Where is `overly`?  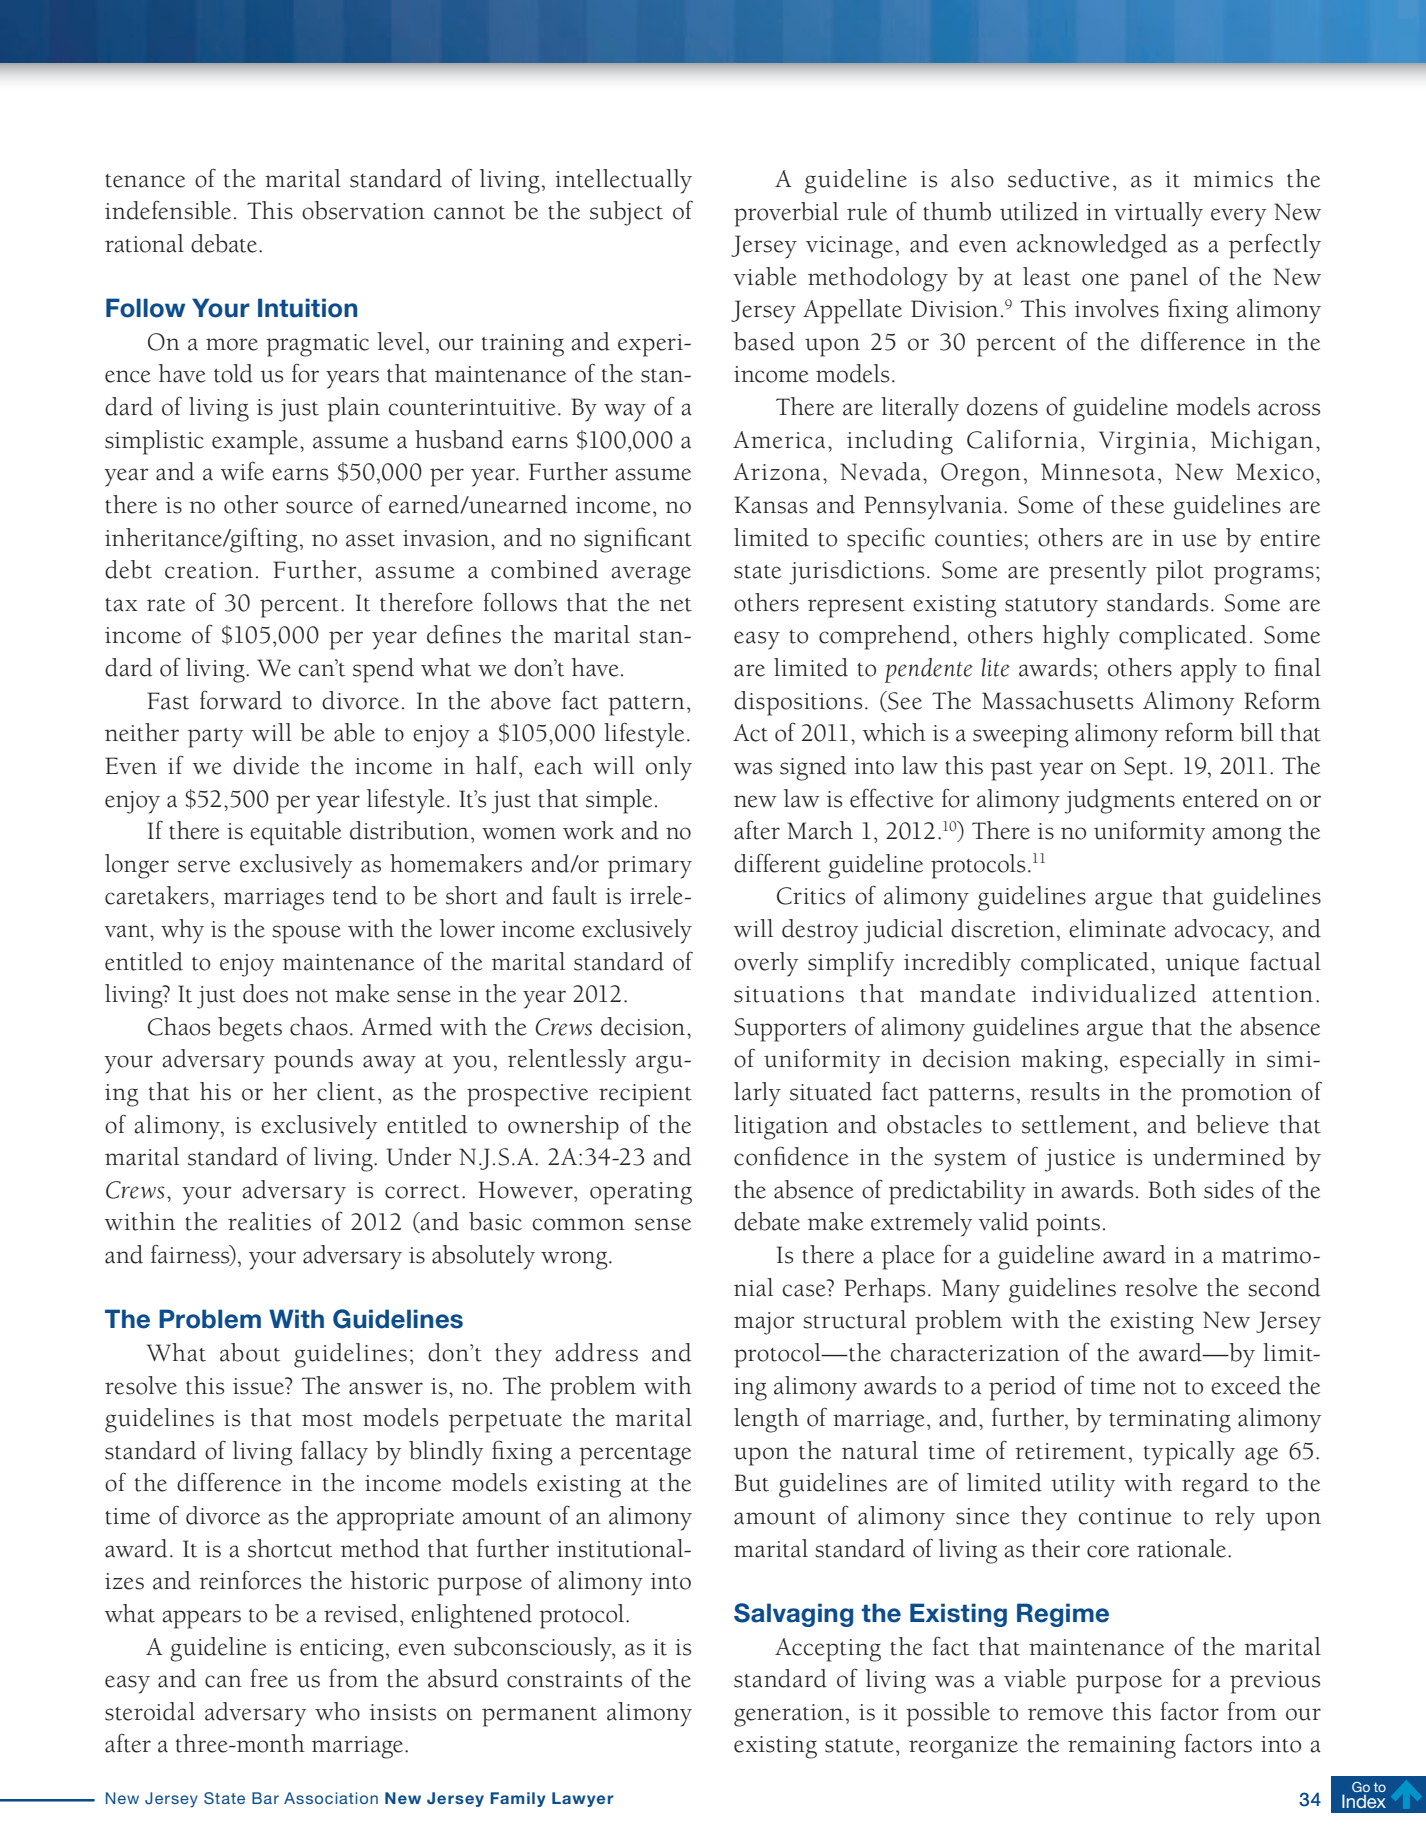 overly is located at coordinates (766, 964).
